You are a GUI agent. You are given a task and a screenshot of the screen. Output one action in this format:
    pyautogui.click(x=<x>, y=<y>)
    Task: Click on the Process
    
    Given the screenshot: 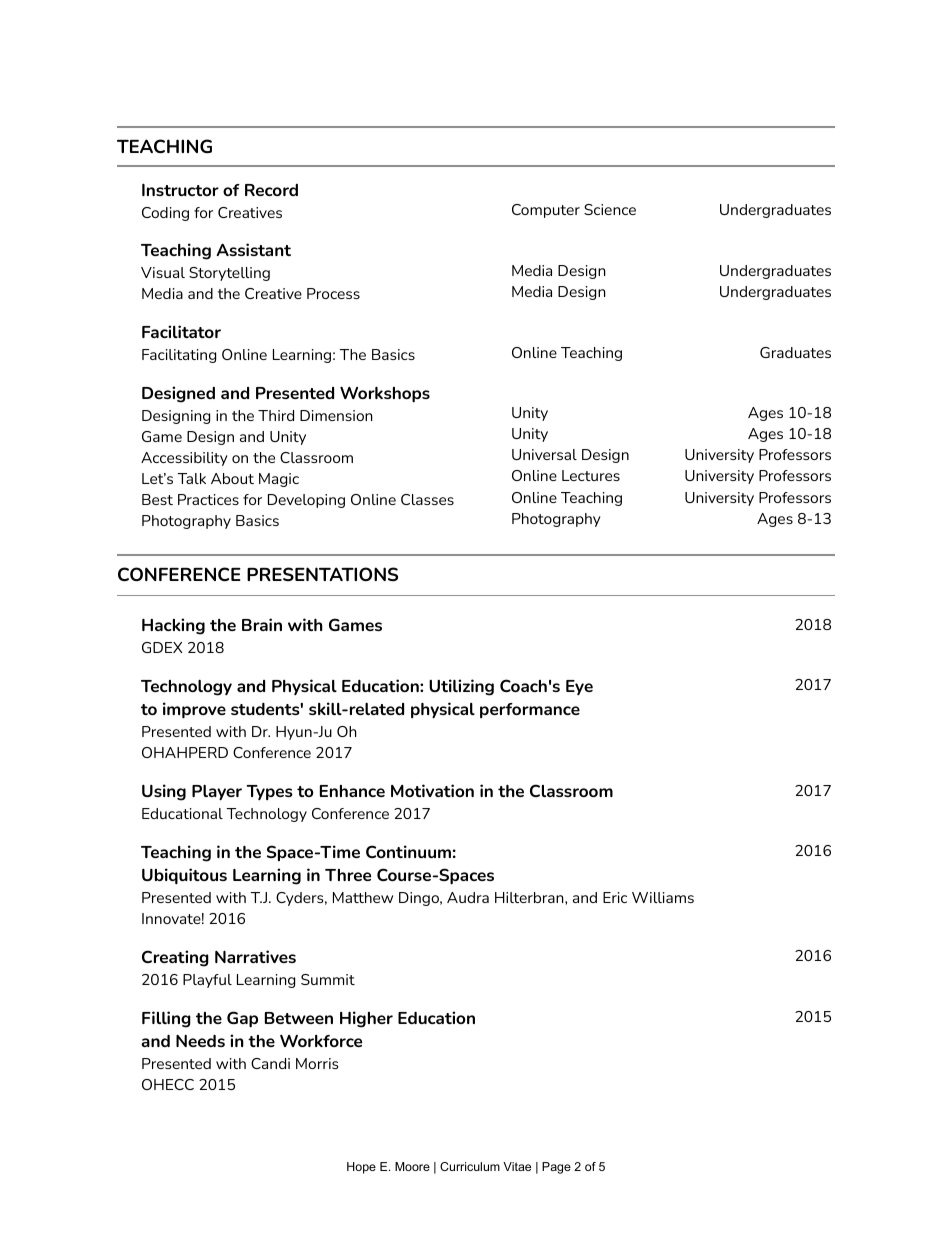 What is the action you would take?
    pyautogui.click(x=333, y=293)
